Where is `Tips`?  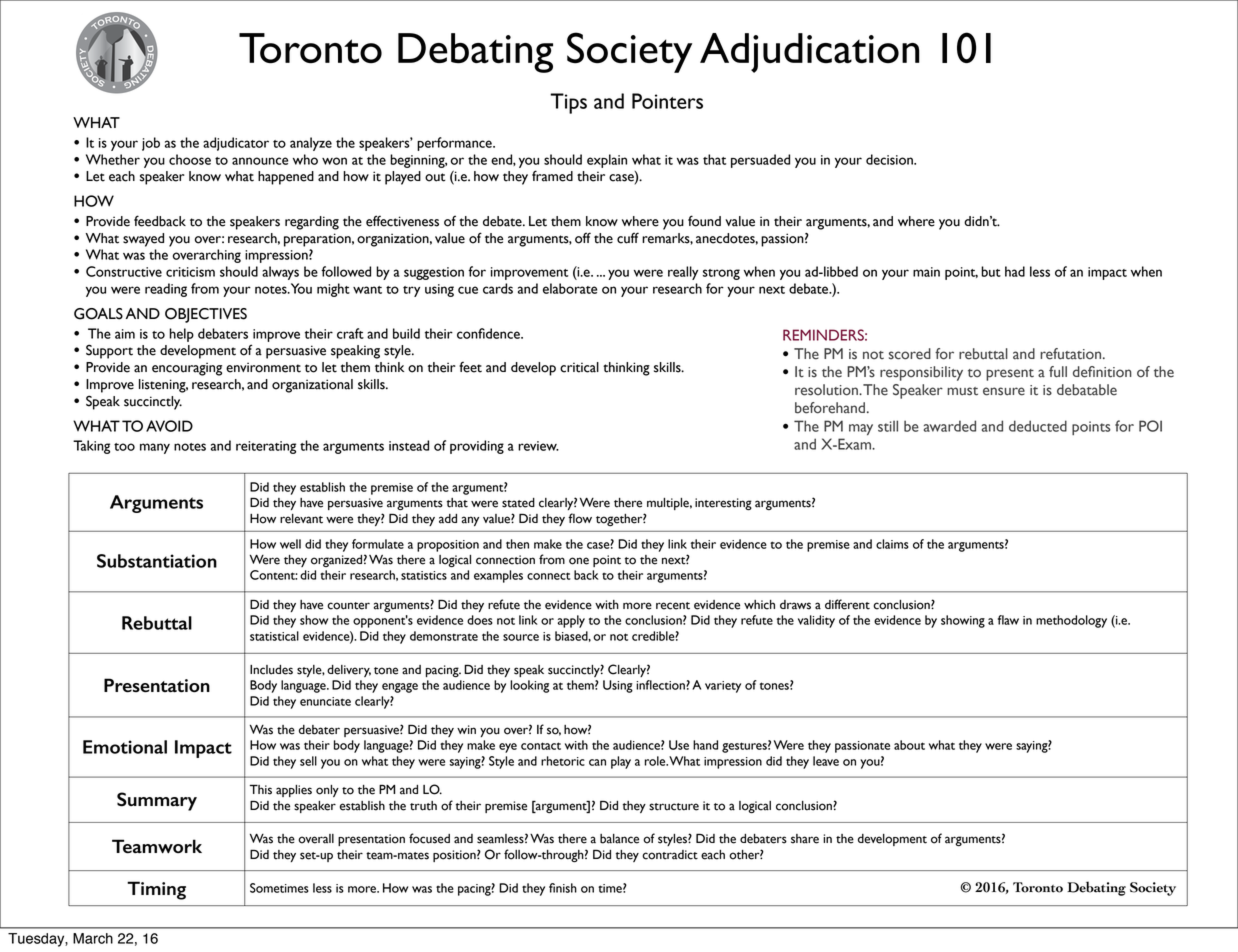 Tips is located at coordinates (568, 103).
